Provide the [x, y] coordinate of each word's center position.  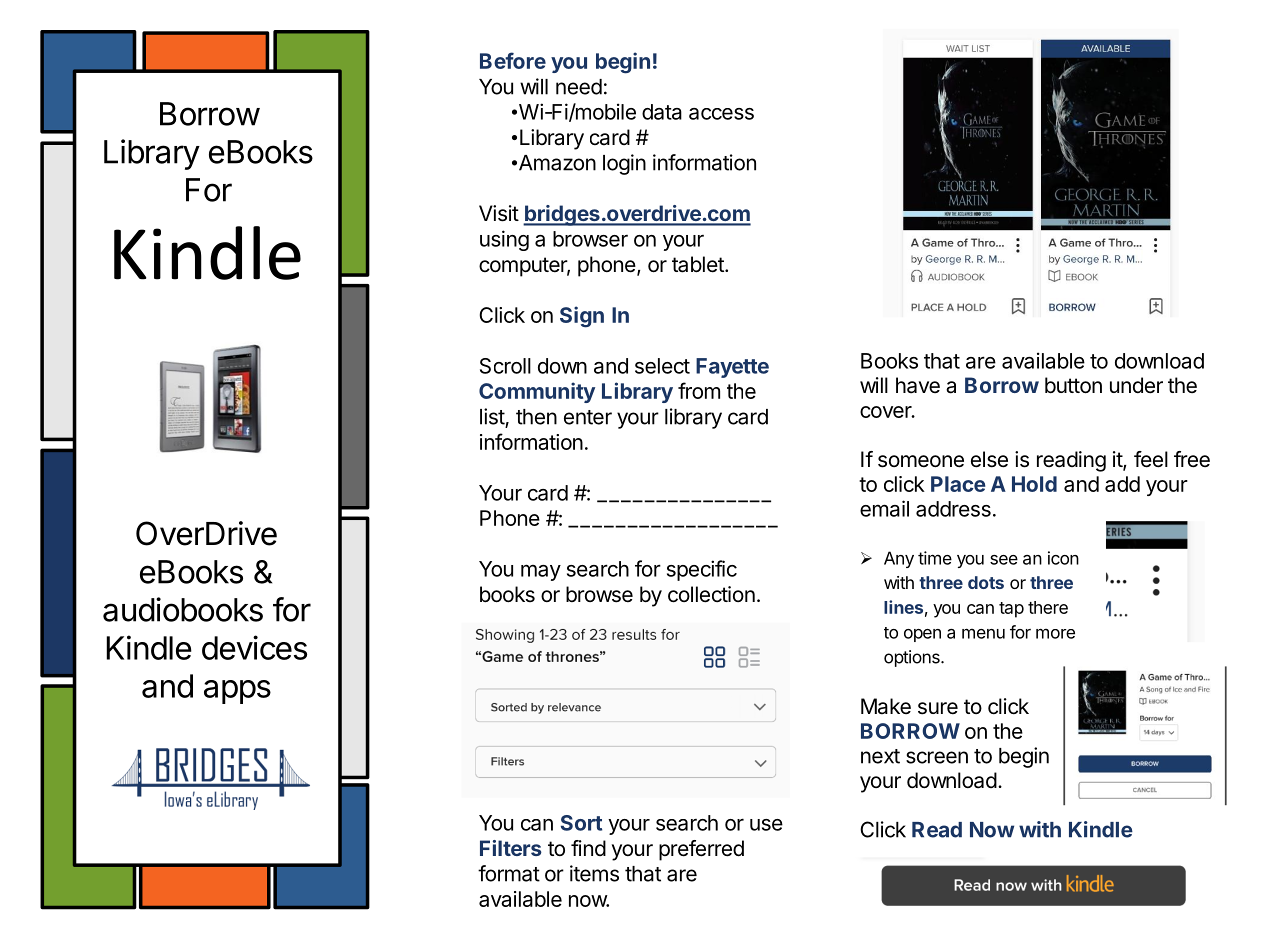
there [1048, 607]
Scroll [505, 366]
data [662, 112]
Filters [511, 848]
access [721, 114]
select [662, 366]
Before [513, 60]
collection [711, 594]
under [1136, 385]
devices [254, 647]
